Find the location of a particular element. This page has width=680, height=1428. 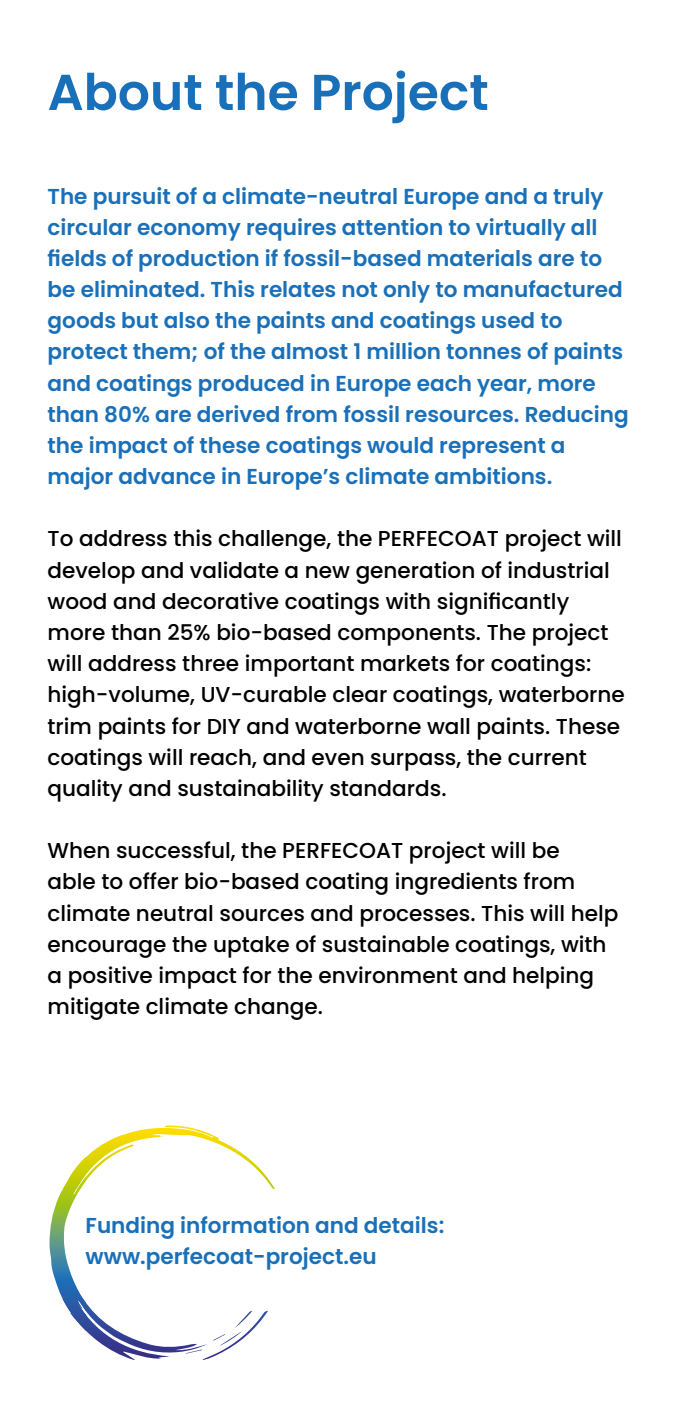

significantly is located at coordinates (503, 603).
